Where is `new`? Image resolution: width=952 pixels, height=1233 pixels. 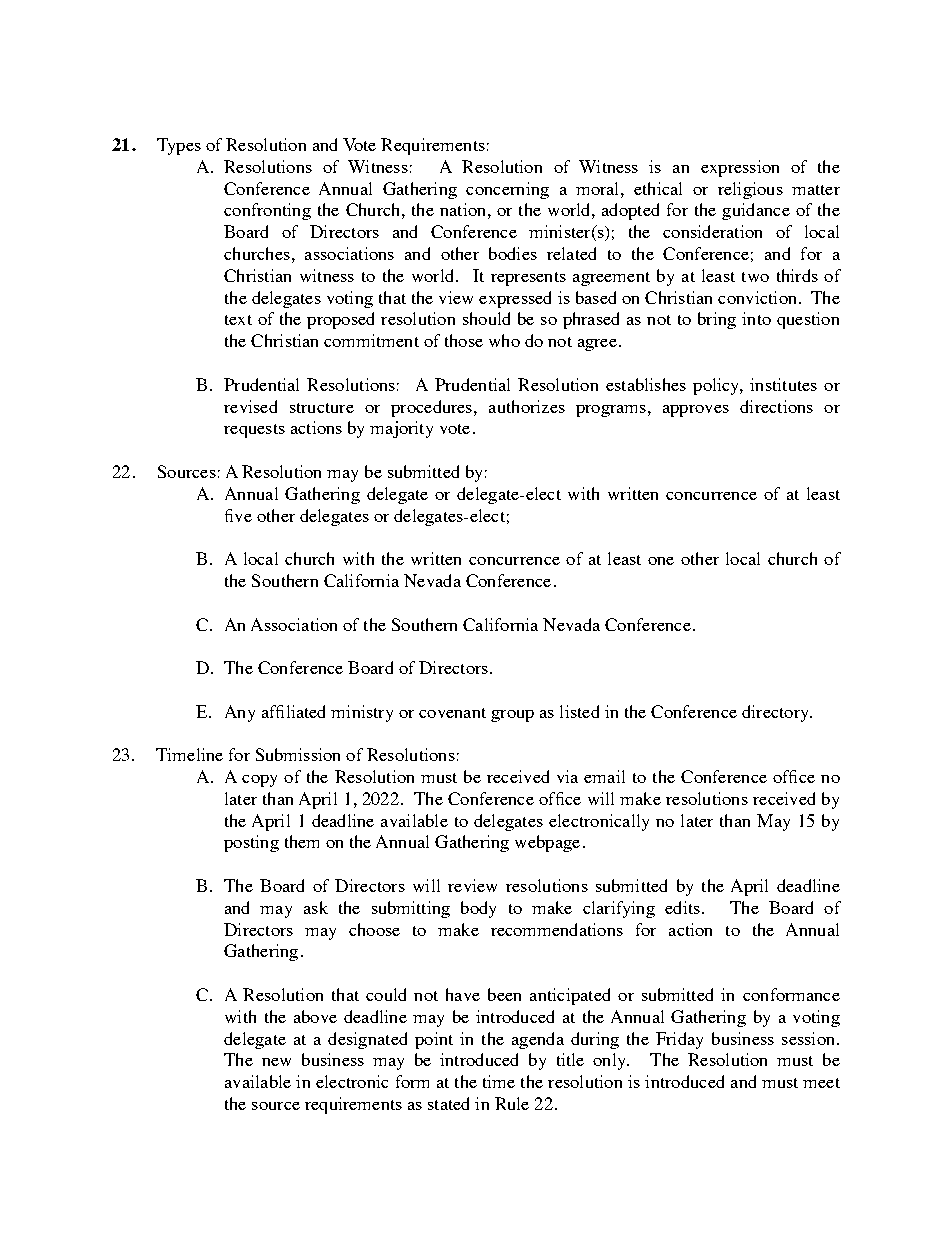
new is located at coordinates (276, 1062).
